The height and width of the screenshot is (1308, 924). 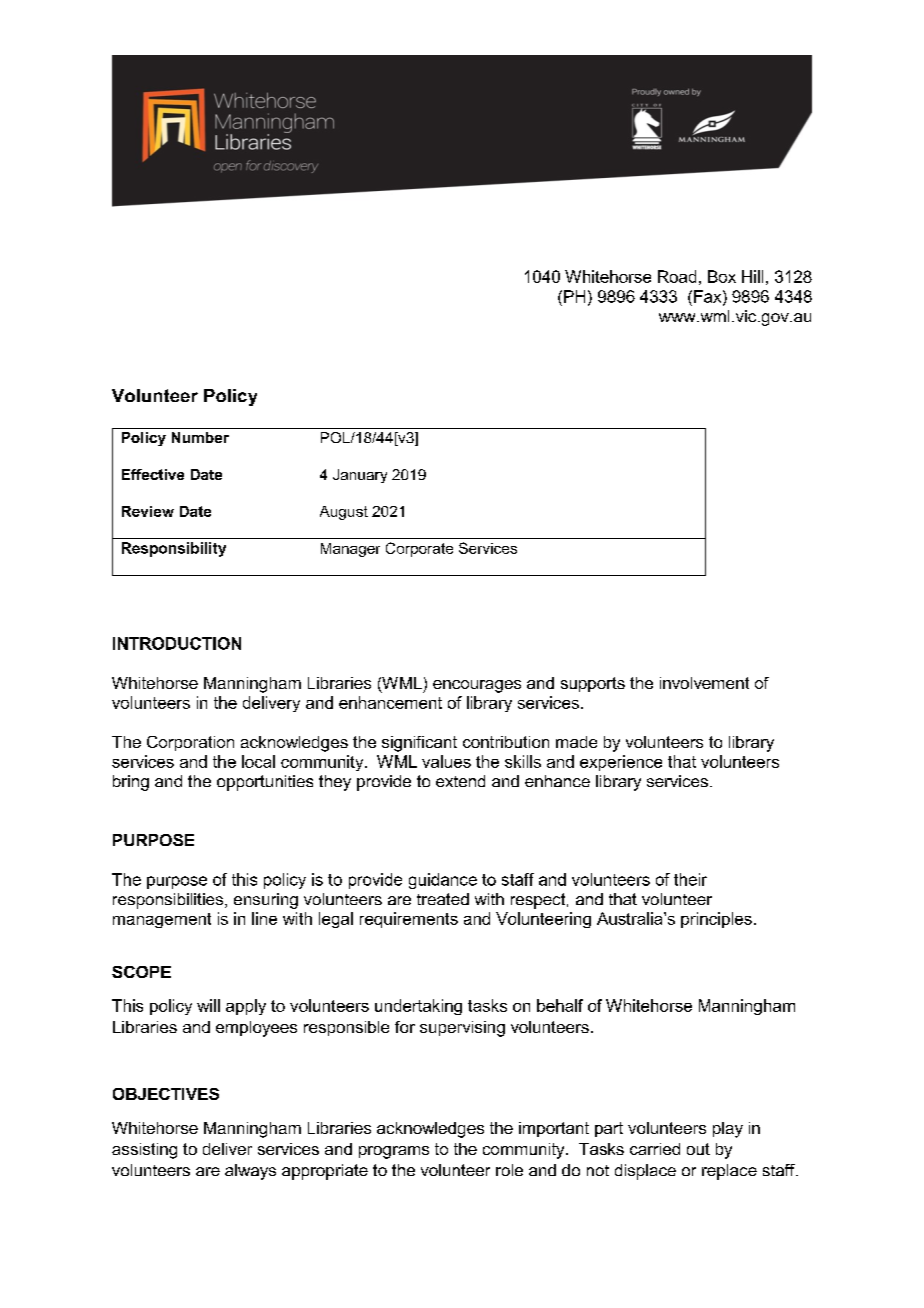 I want to click on involvement, so click(x=704, y=683).
